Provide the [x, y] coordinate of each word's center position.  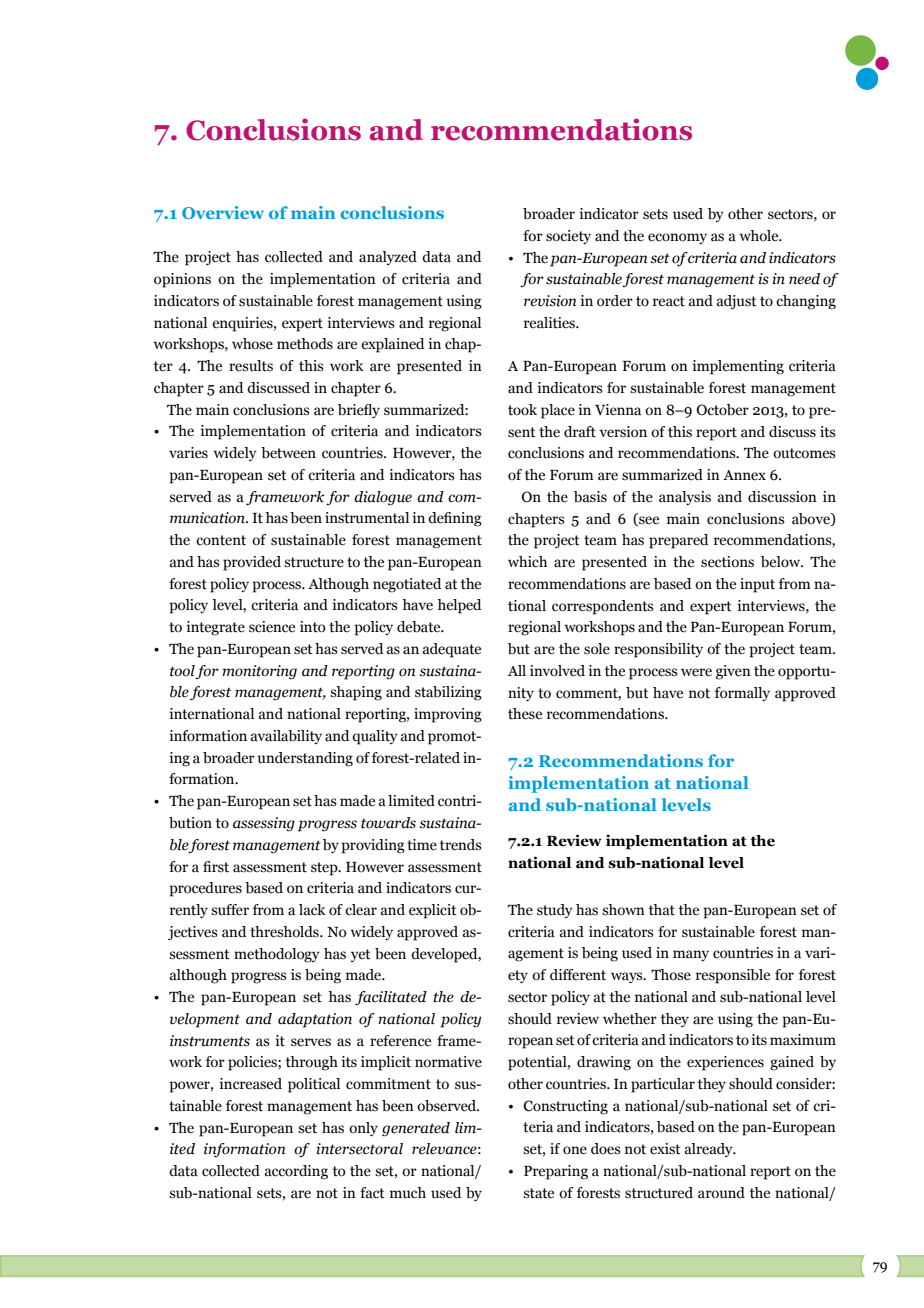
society [568, 237]
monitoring [259, 672]
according [296, 1172]
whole [760, 236]
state [538, 1193]
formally [742, 694]
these [525, 714]
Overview [223, 212]
